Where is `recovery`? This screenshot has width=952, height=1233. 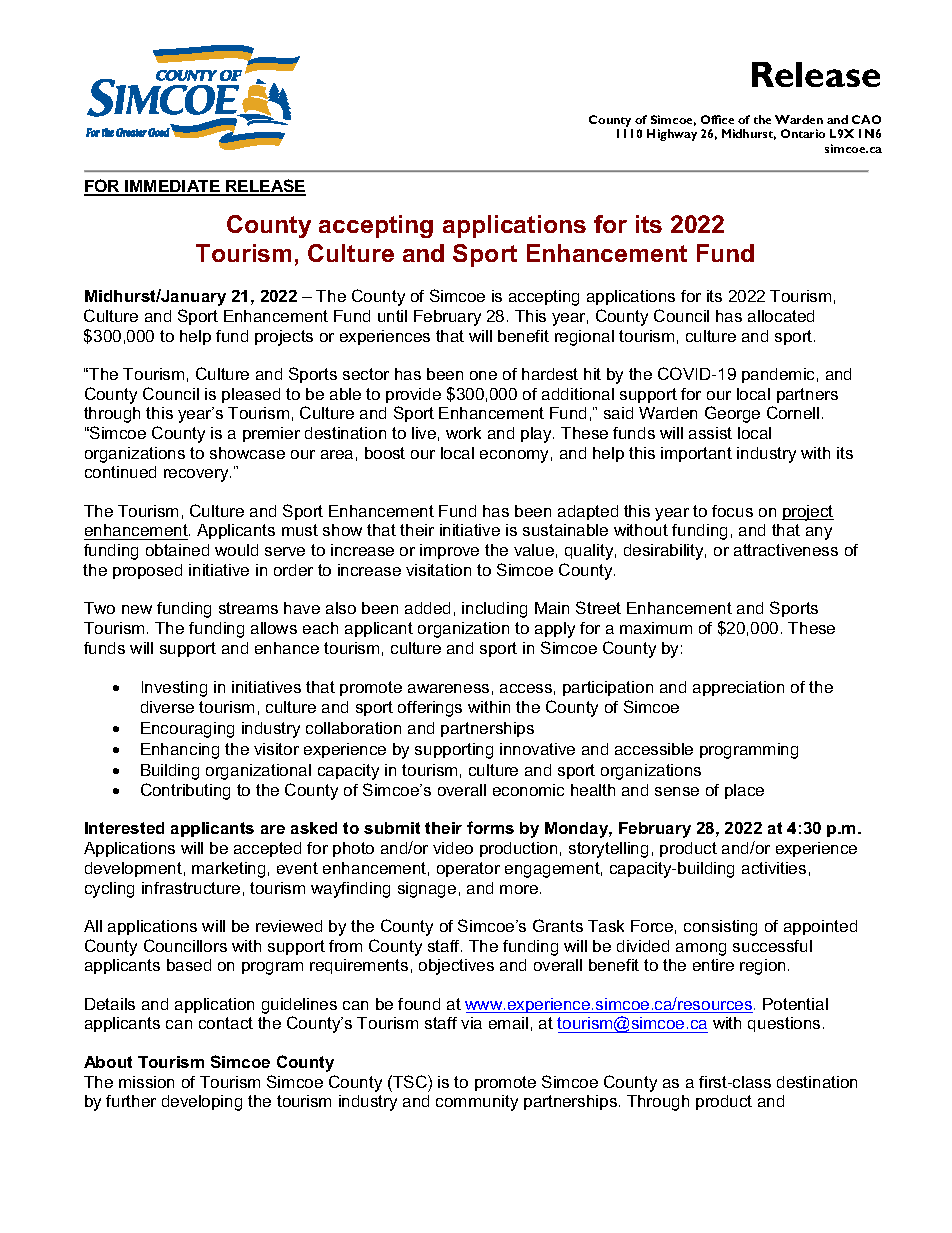
recovery is located at coordinates (197, 475).
